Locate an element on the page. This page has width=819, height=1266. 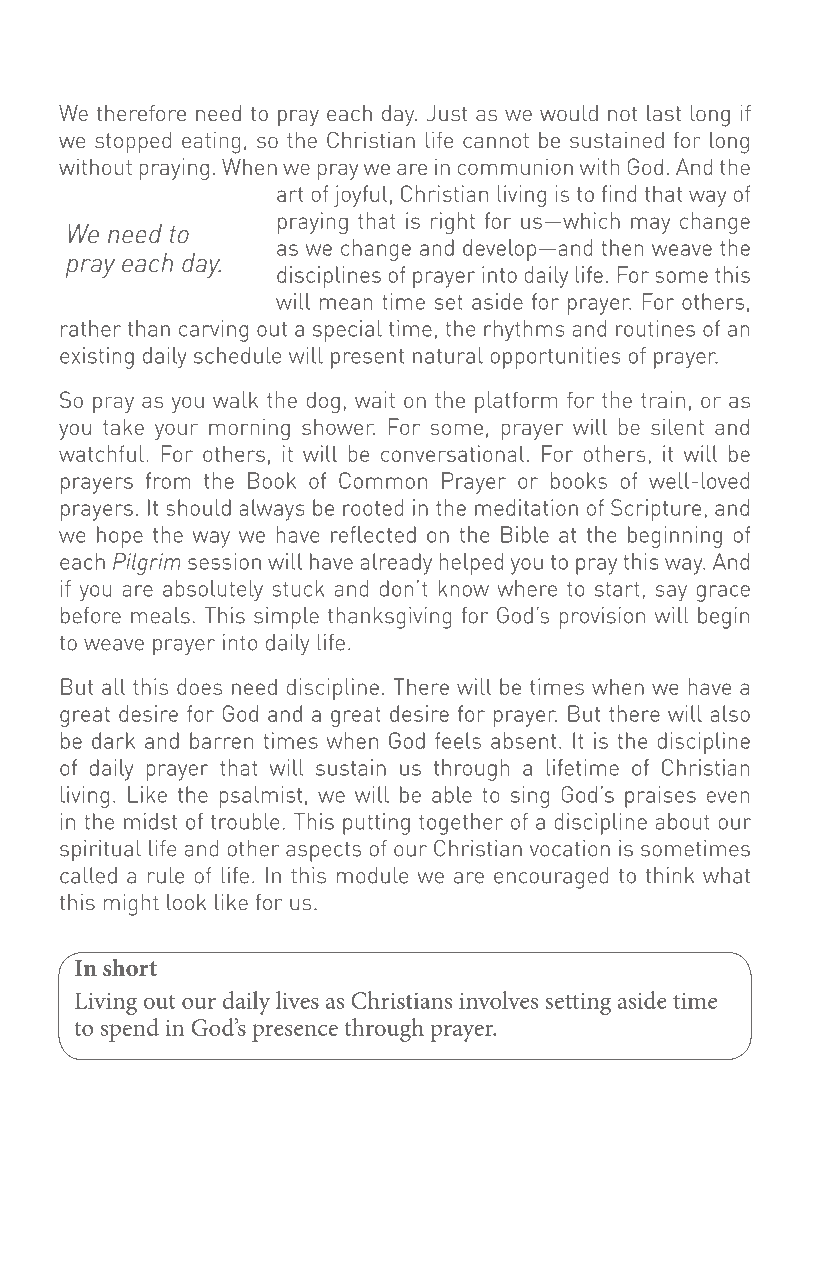
spend is located at coordinates (130, 1030).
